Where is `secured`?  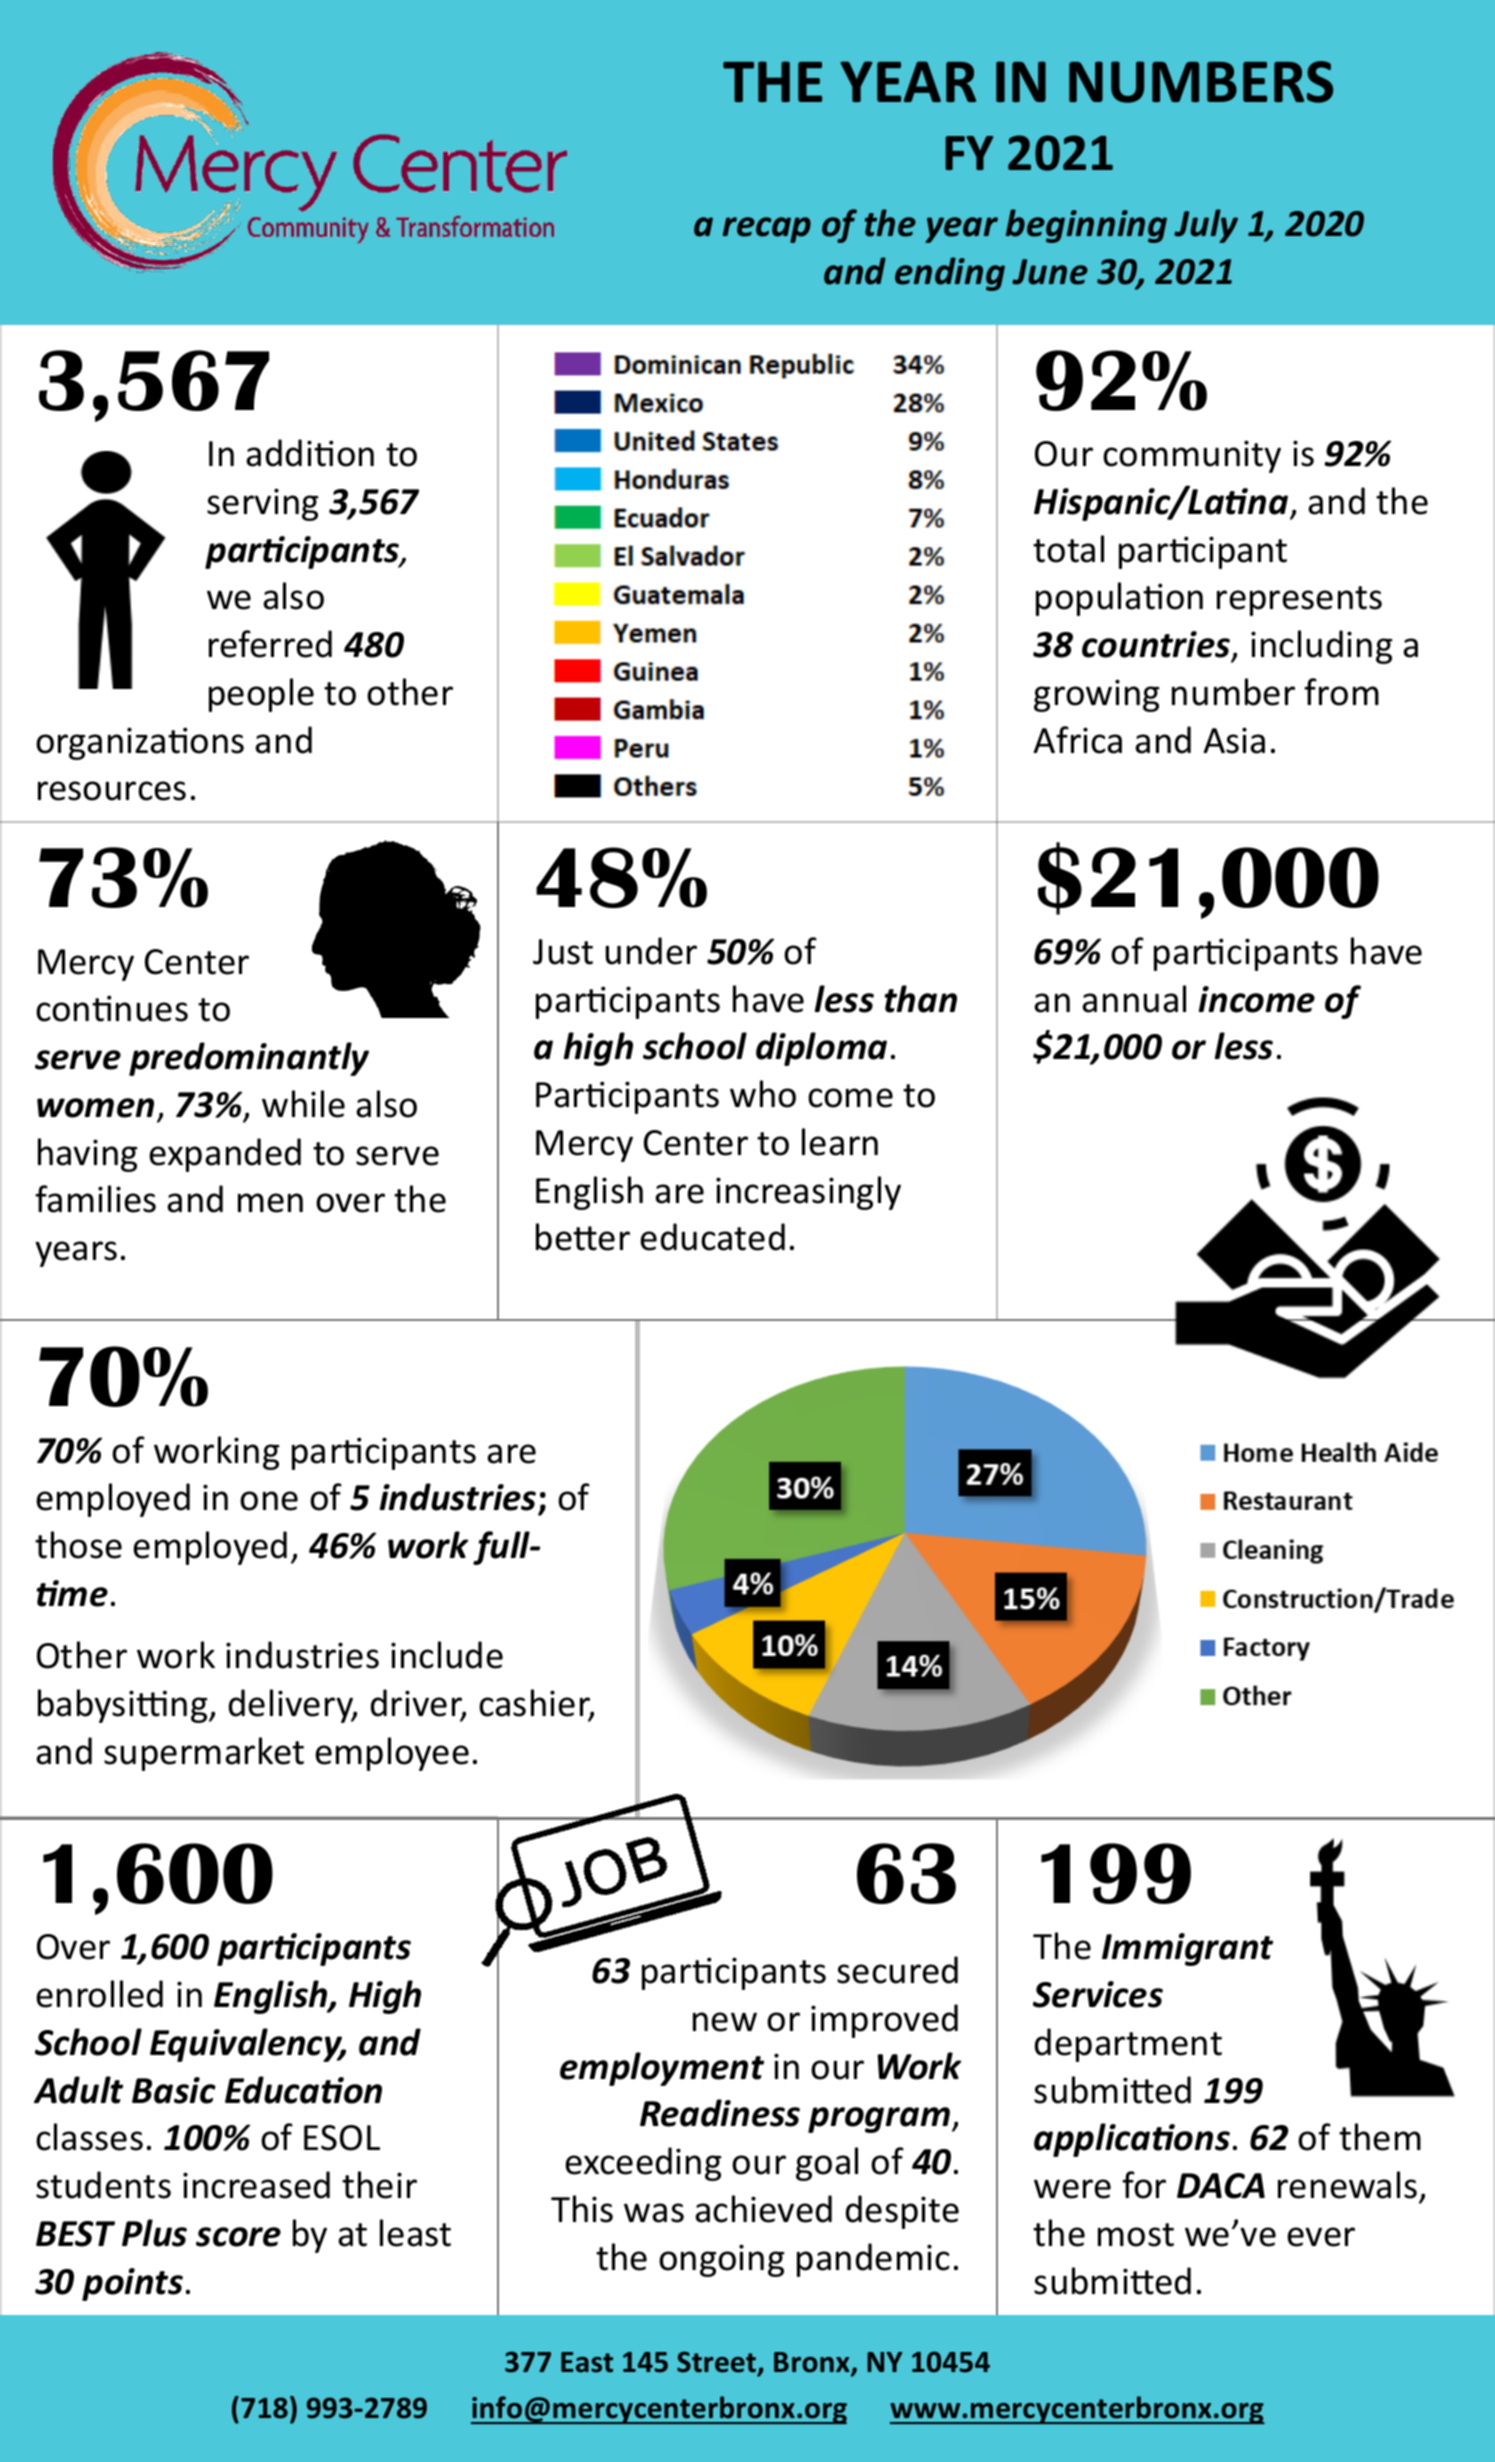
secured is located at coordinates (897, 1970).
